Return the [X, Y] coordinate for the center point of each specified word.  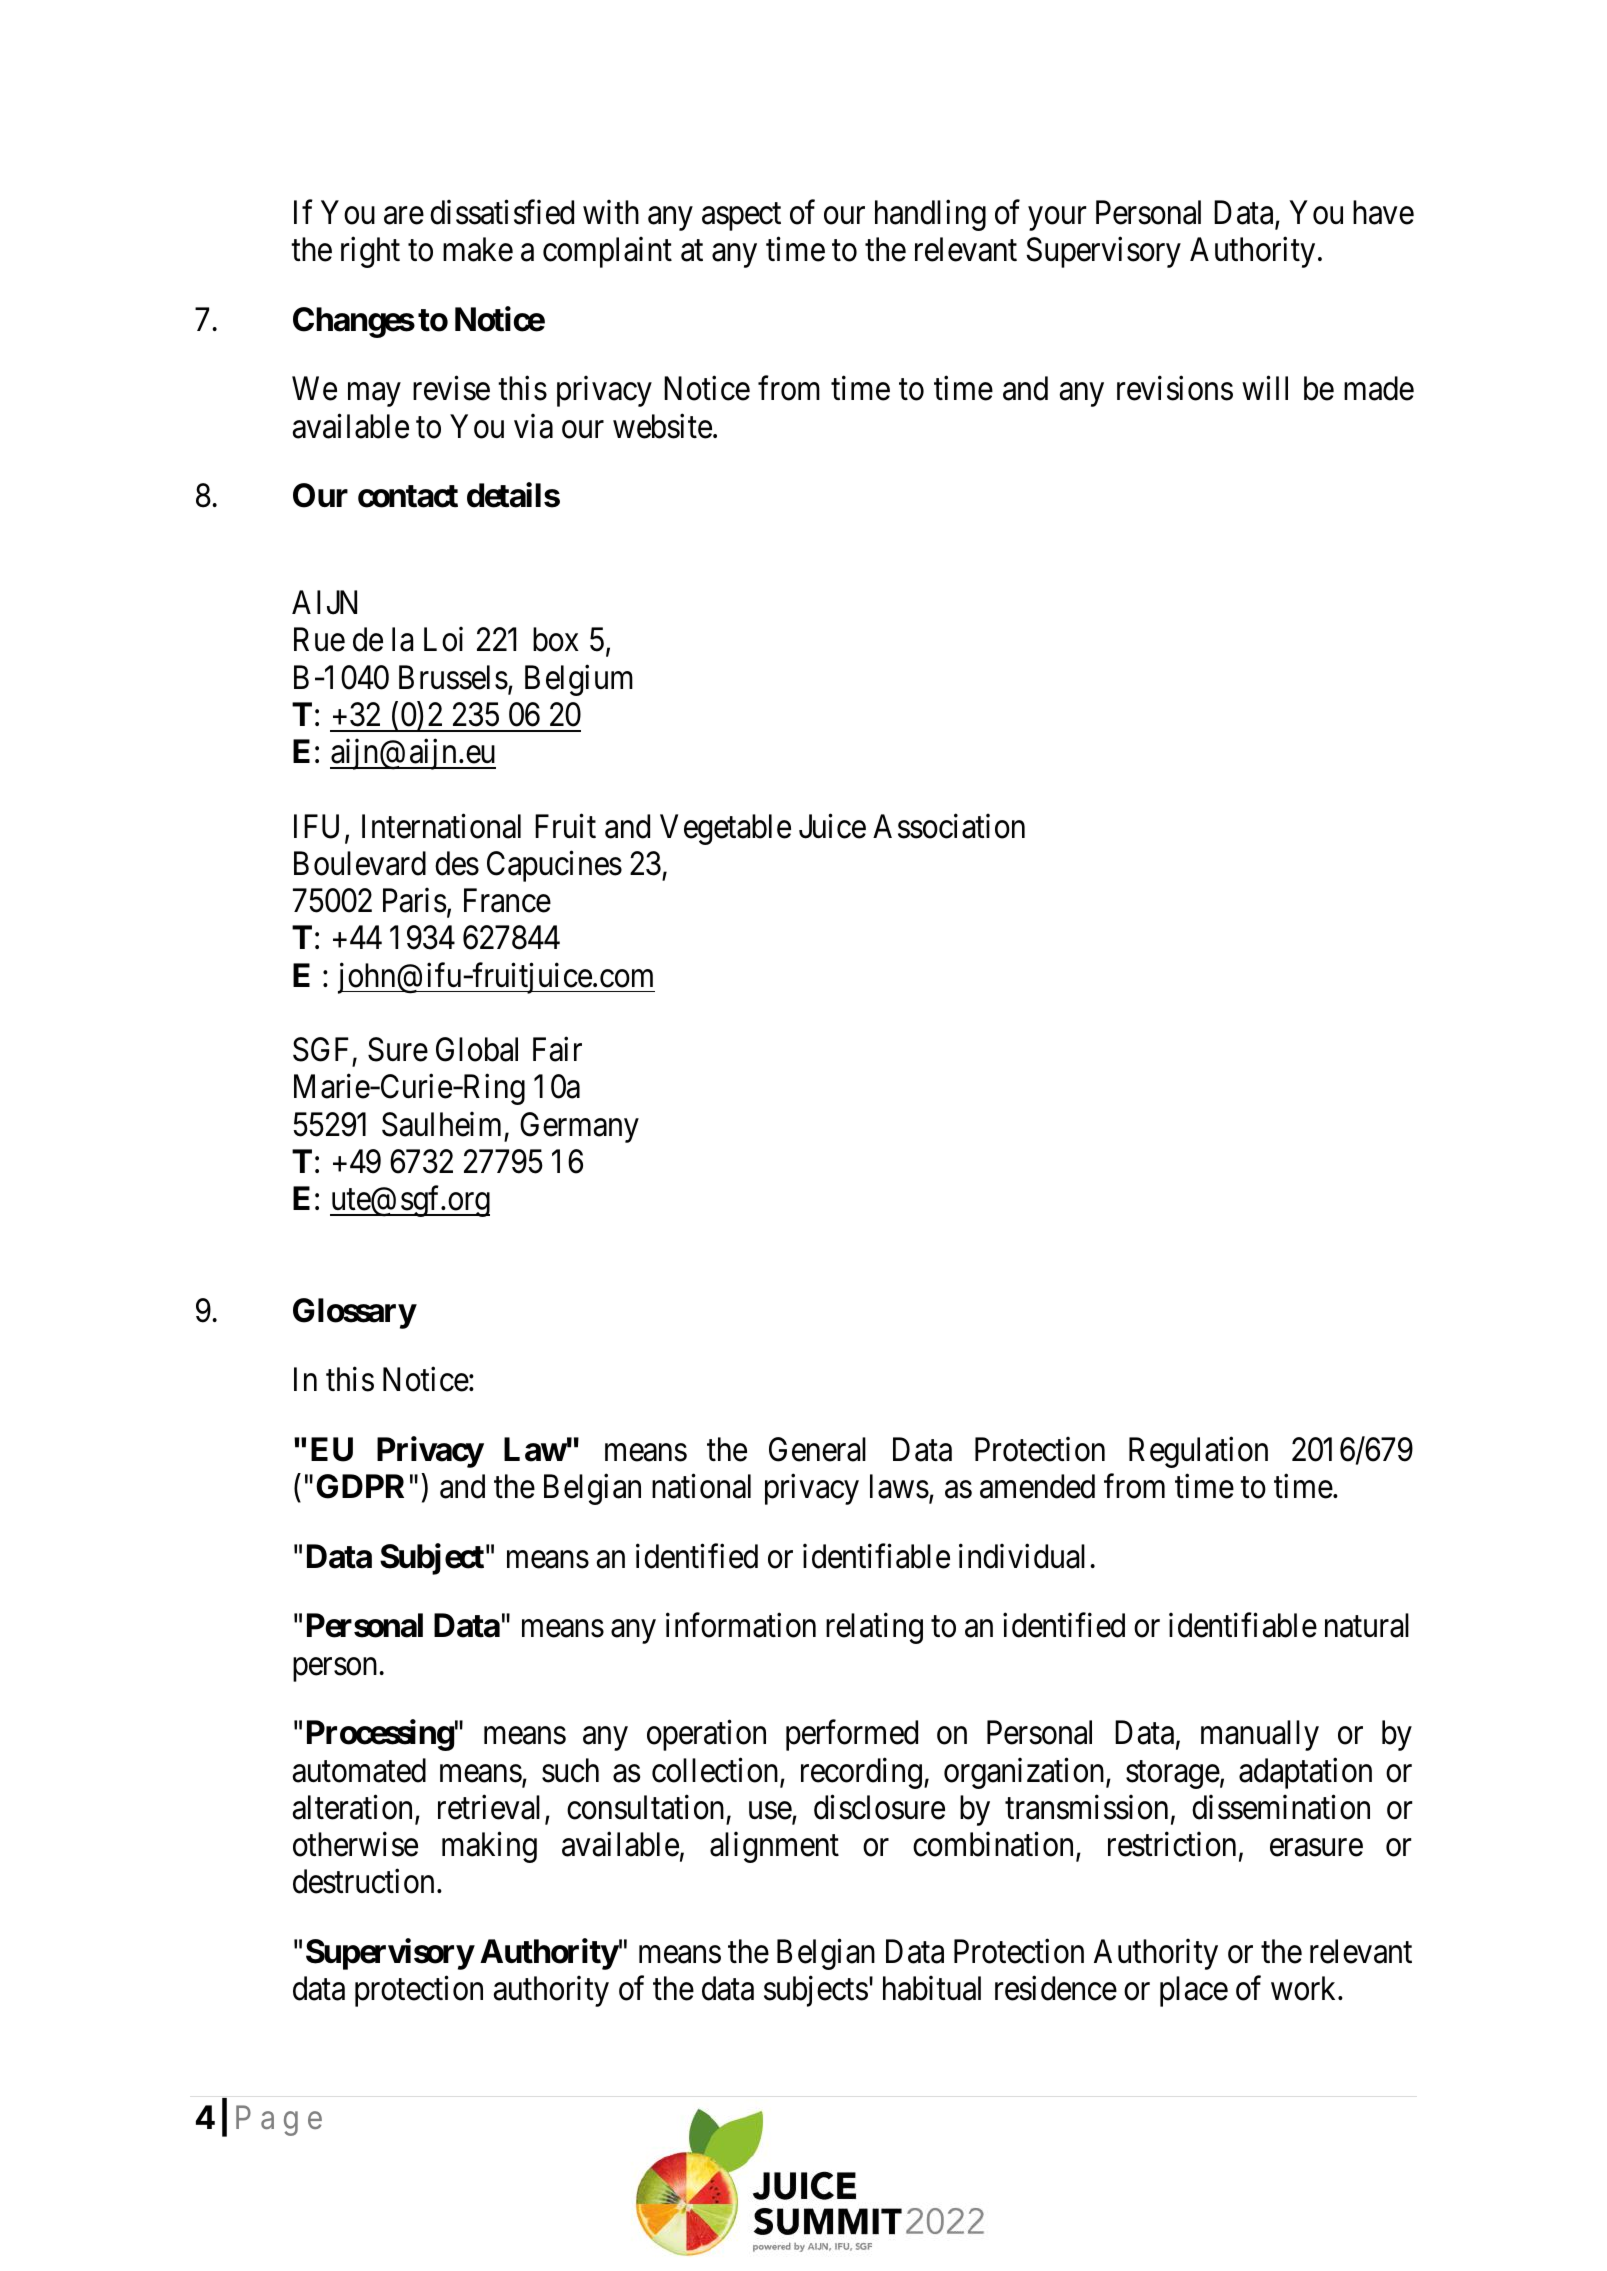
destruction [363, 1881]
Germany [579, 1127]
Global [477, 1049]
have [1383, 212]
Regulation [1198, 1452]
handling [930, 215]
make [478, 249]
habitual [932, 1988]
